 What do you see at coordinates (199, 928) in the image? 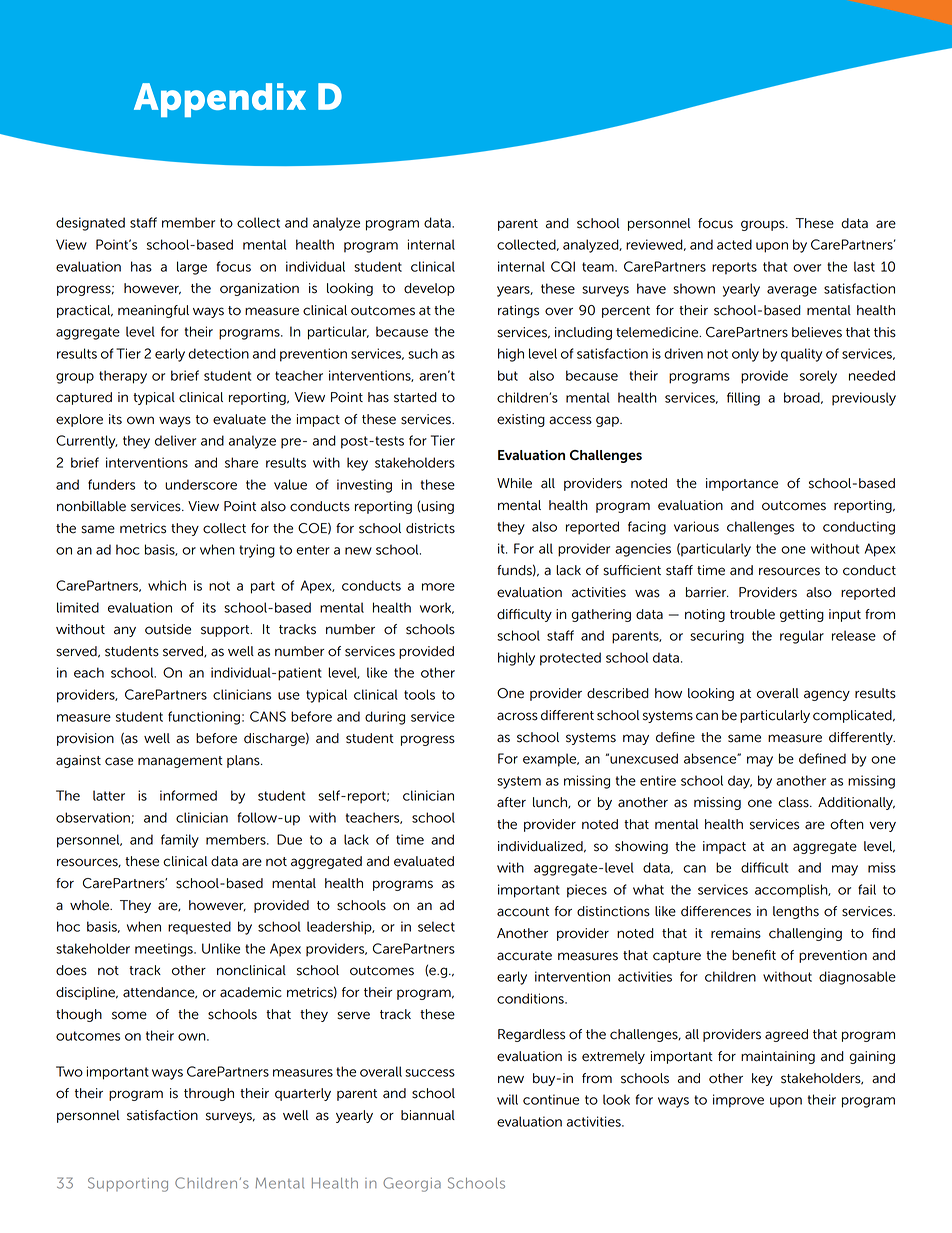
I see `requested` at bounding box center [199, 928].
